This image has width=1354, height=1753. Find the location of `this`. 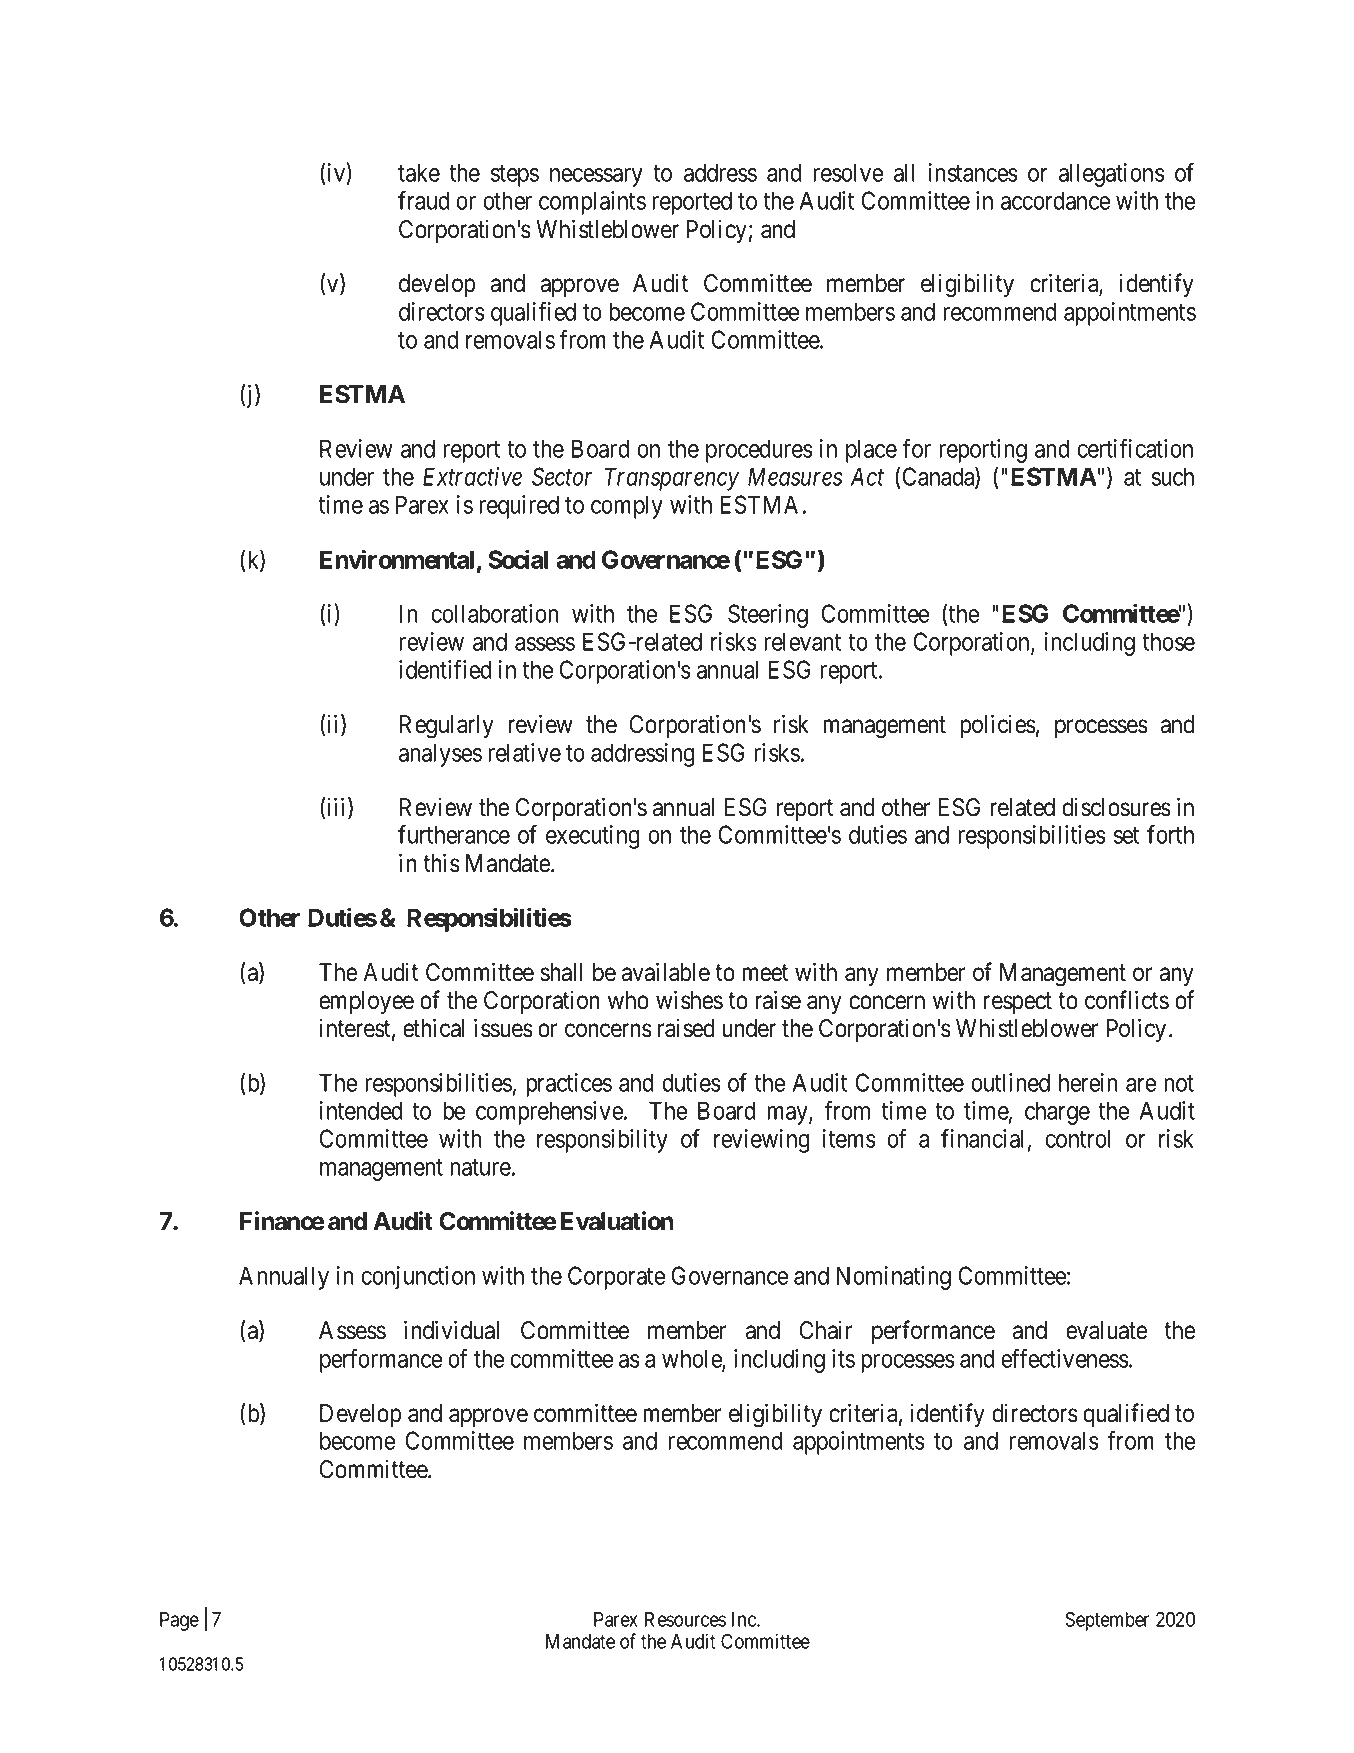

this is located at coordinates (441, 863).
